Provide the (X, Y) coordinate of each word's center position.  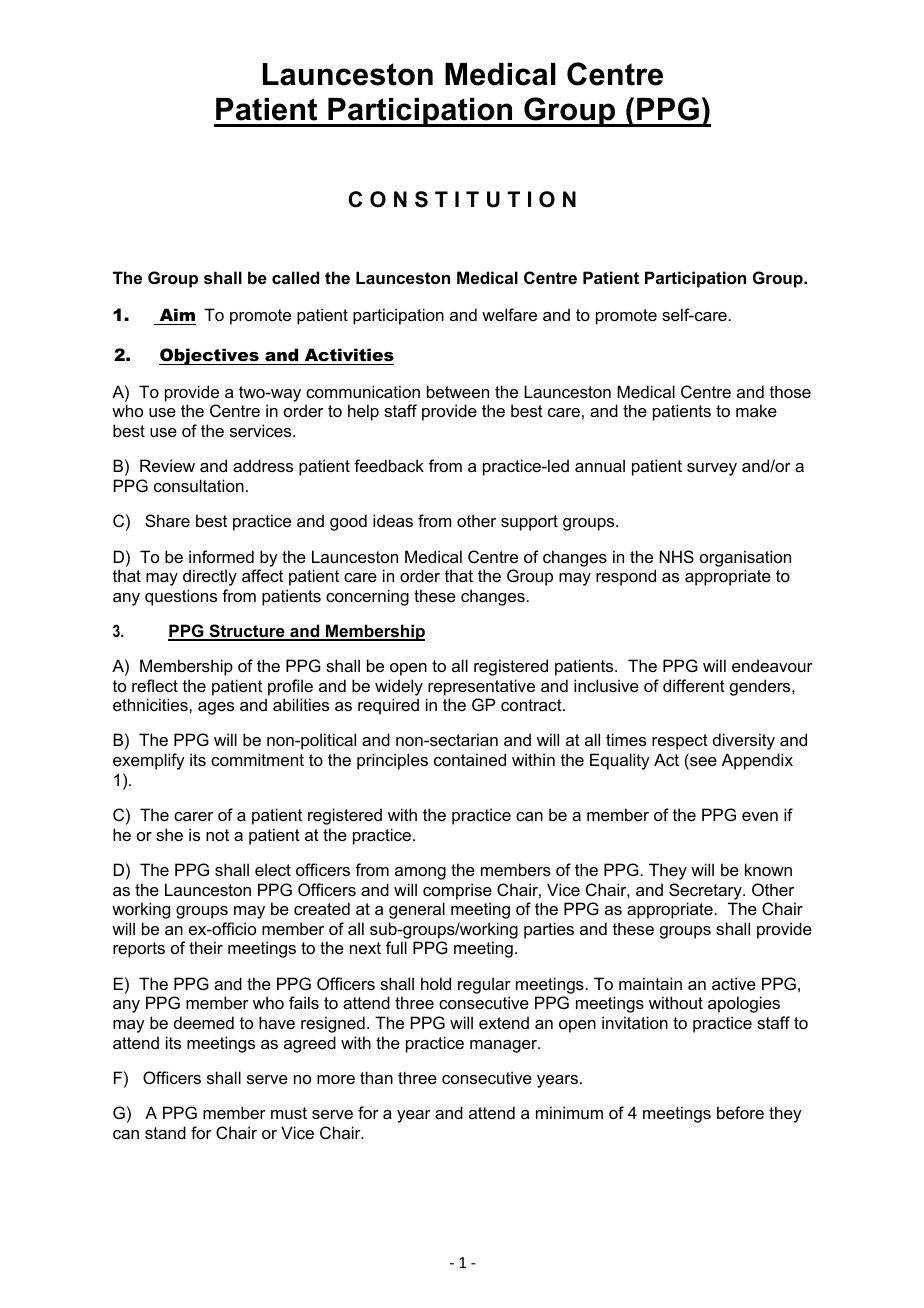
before (740, 1112)
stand (165, 1132)
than (376, 1077)
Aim (177, 314)
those (790, 391)
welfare (509, 314)
